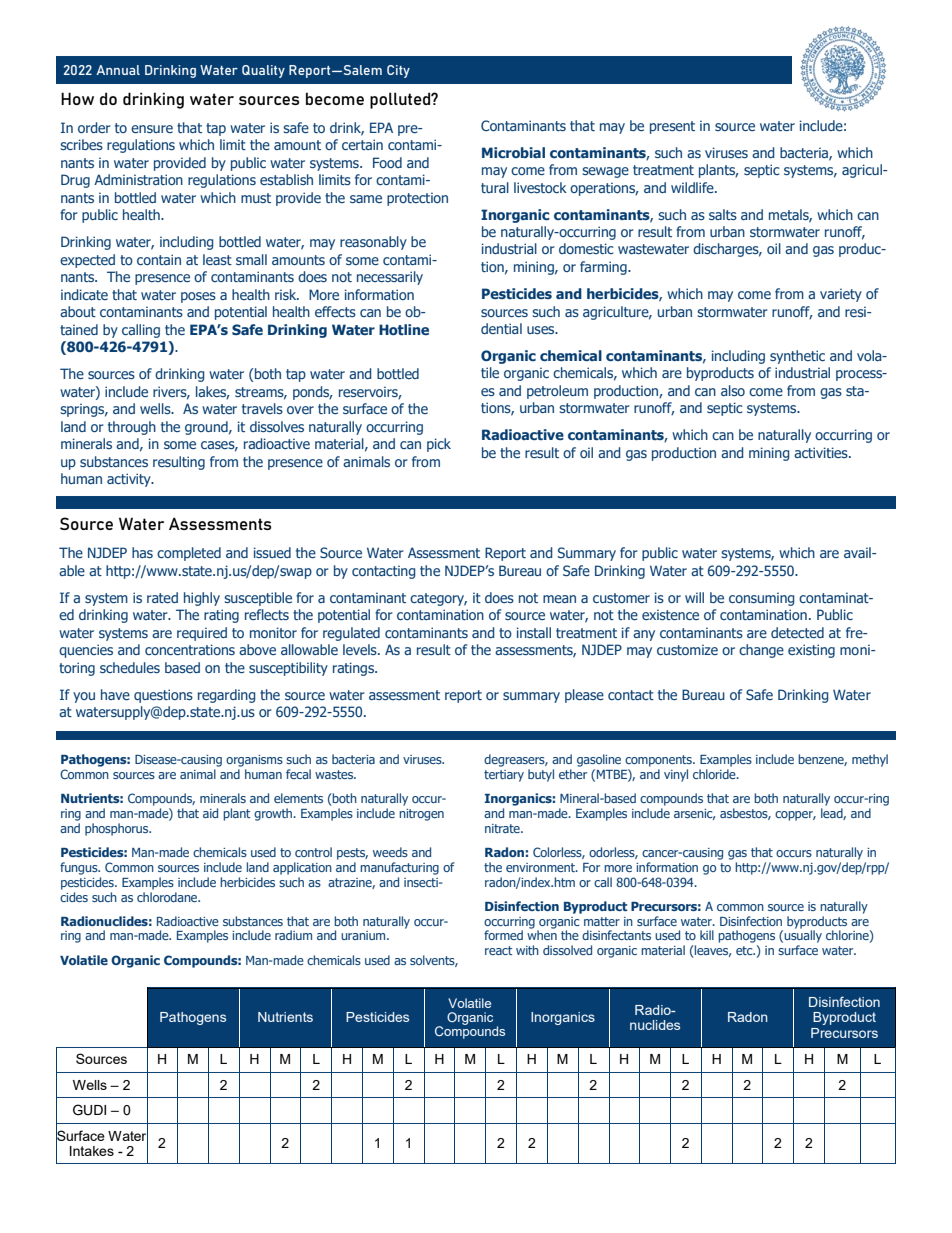 The width and height of the screenshot is (952, 1233). What do you see at coordinates (152, 129) in the screenshot?
I see `ensure` at bounding box center [152, 129].
